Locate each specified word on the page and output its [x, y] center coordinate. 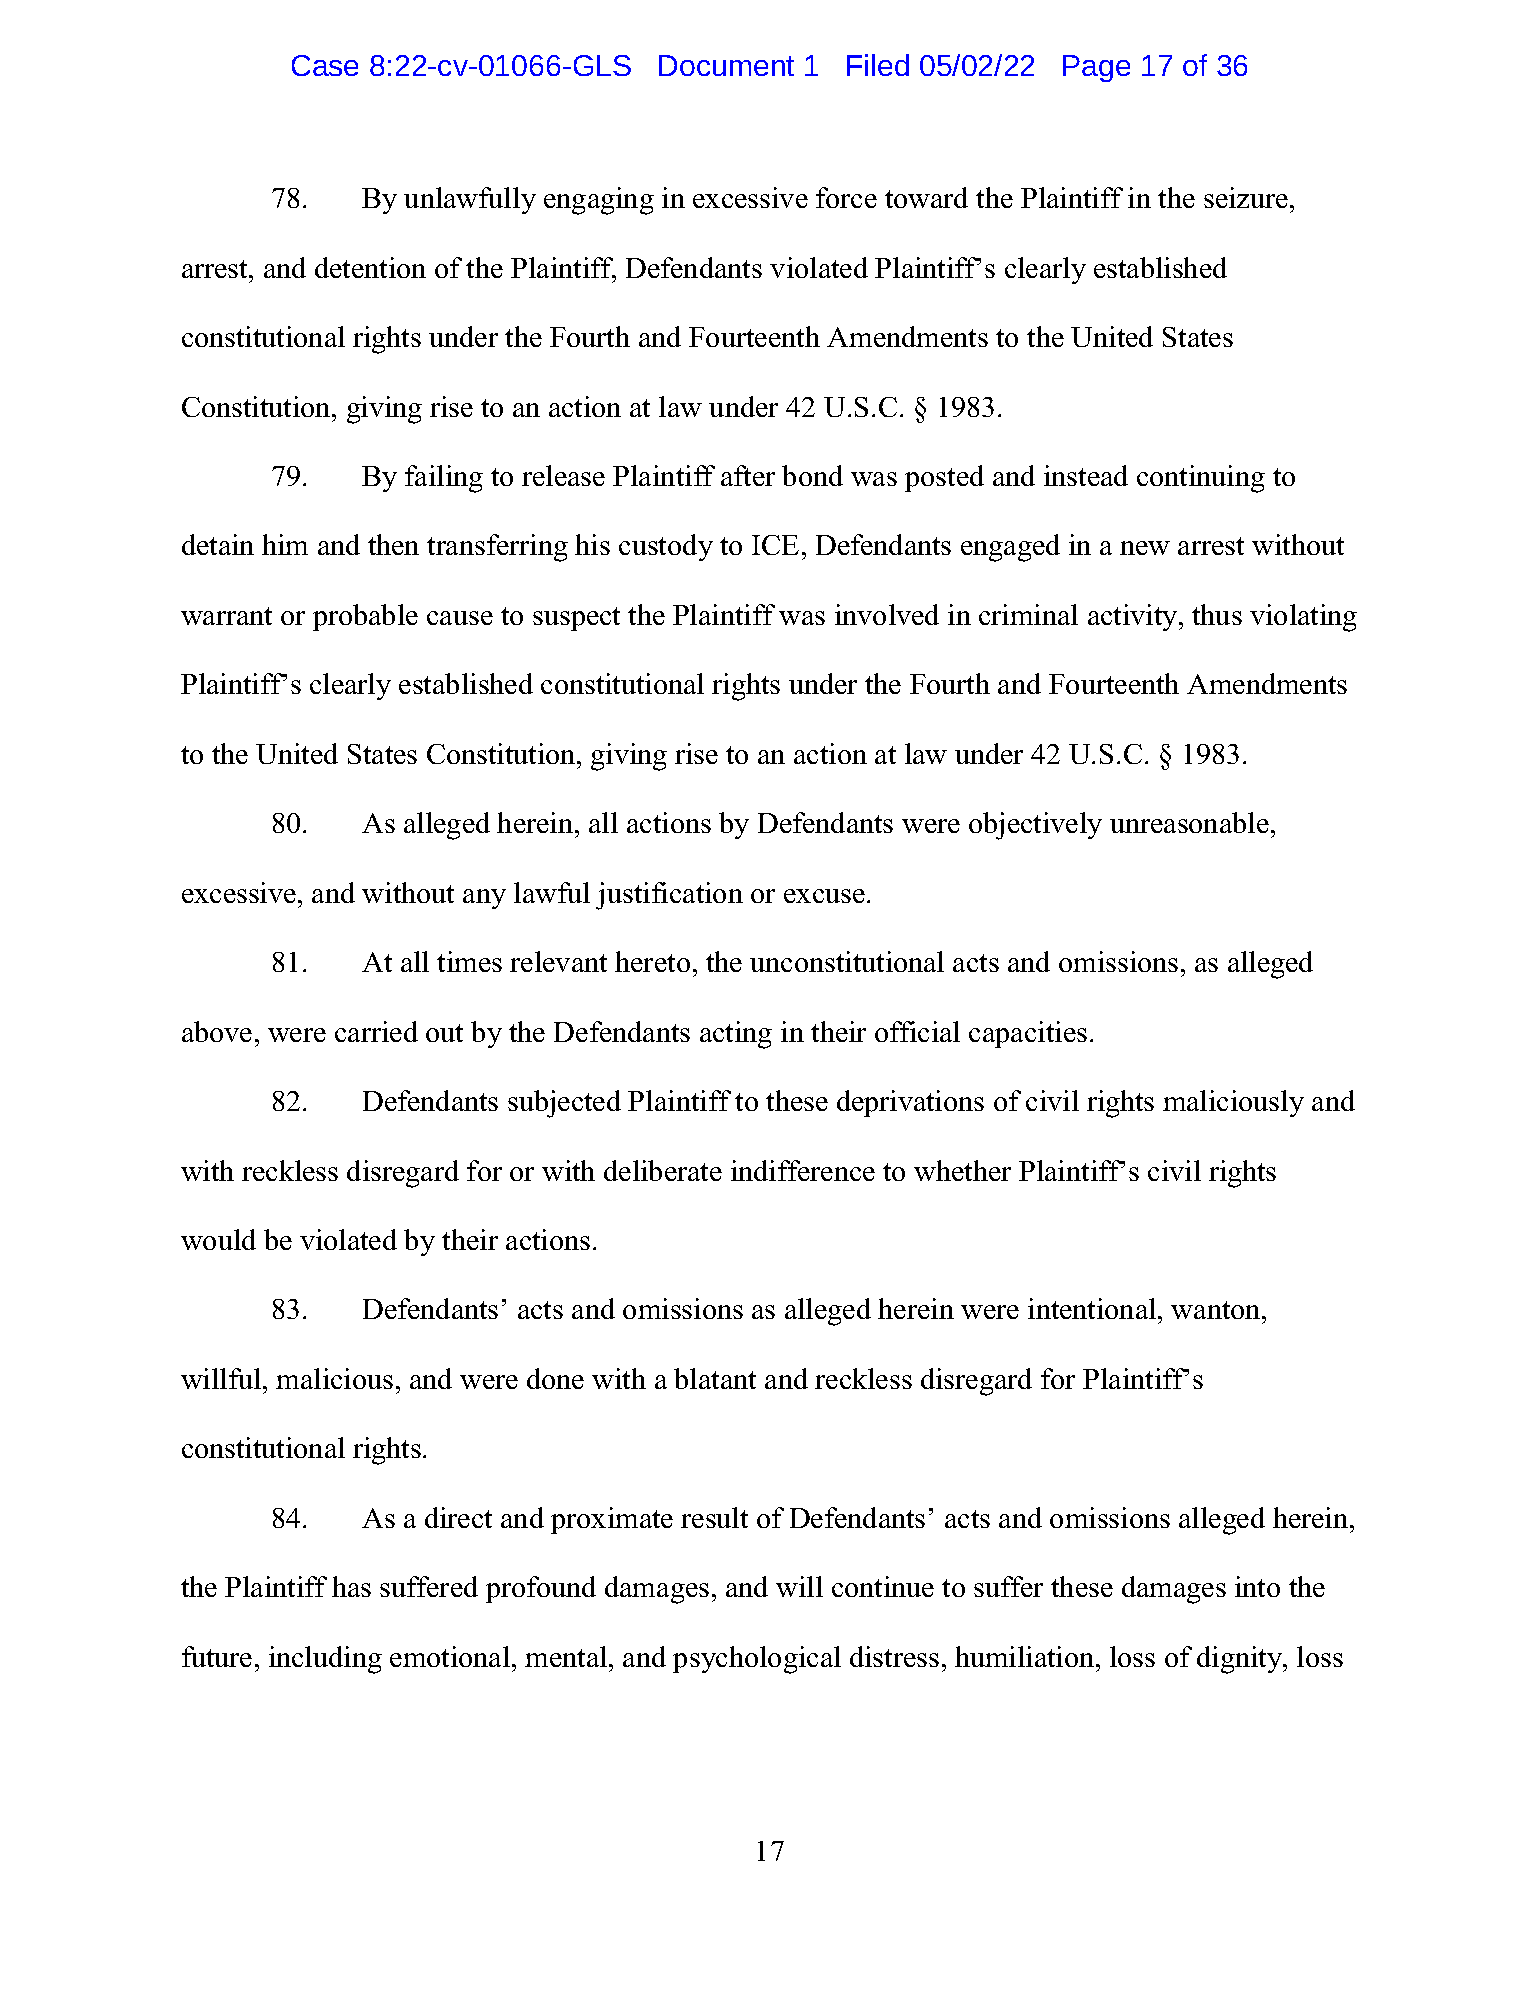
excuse [824, 896]
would [218, 1239]
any [484, 899]
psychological [757, 1660]
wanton [1217, 1310]
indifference [803, 1170]
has [351, 1586]
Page [1096, 68]
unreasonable [1189, 822]
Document [726, 65]
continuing [1201, 479]
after [748, 475]
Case [325, 65]
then [393, 544]
